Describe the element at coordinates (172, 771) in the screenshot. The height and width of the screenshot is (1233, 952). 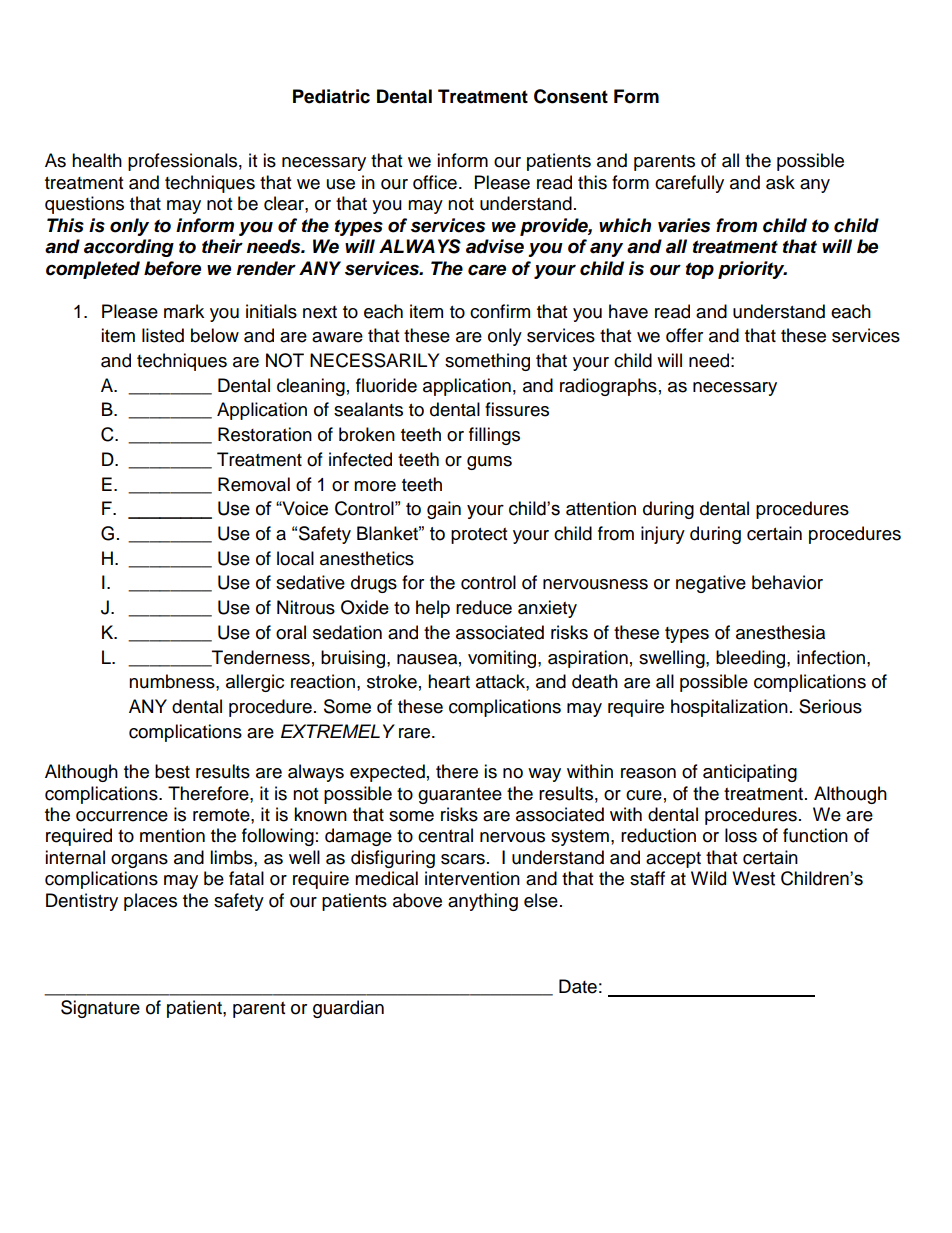
I see `best` at that location.
